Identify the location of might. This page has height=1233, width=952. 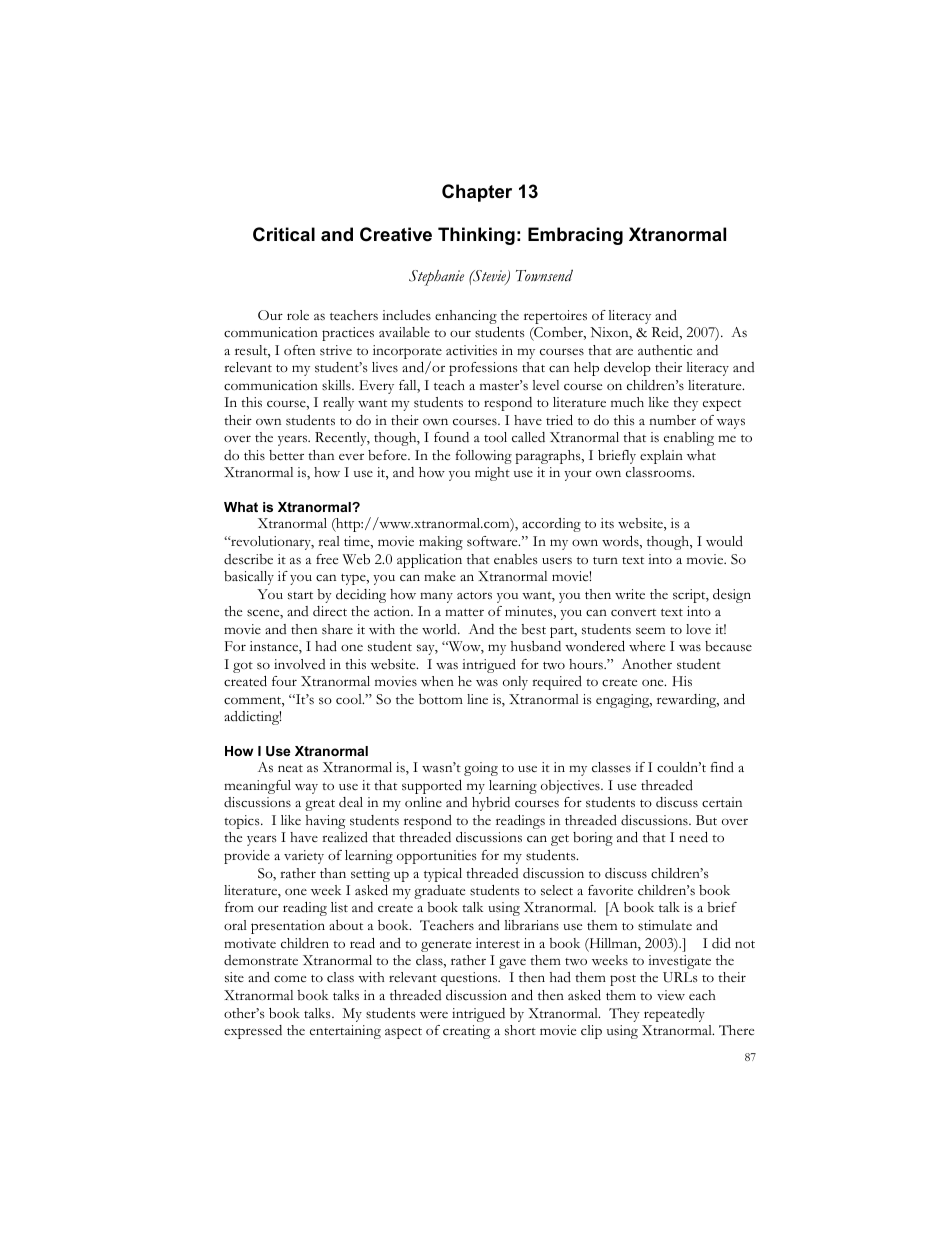
(492, 474).
